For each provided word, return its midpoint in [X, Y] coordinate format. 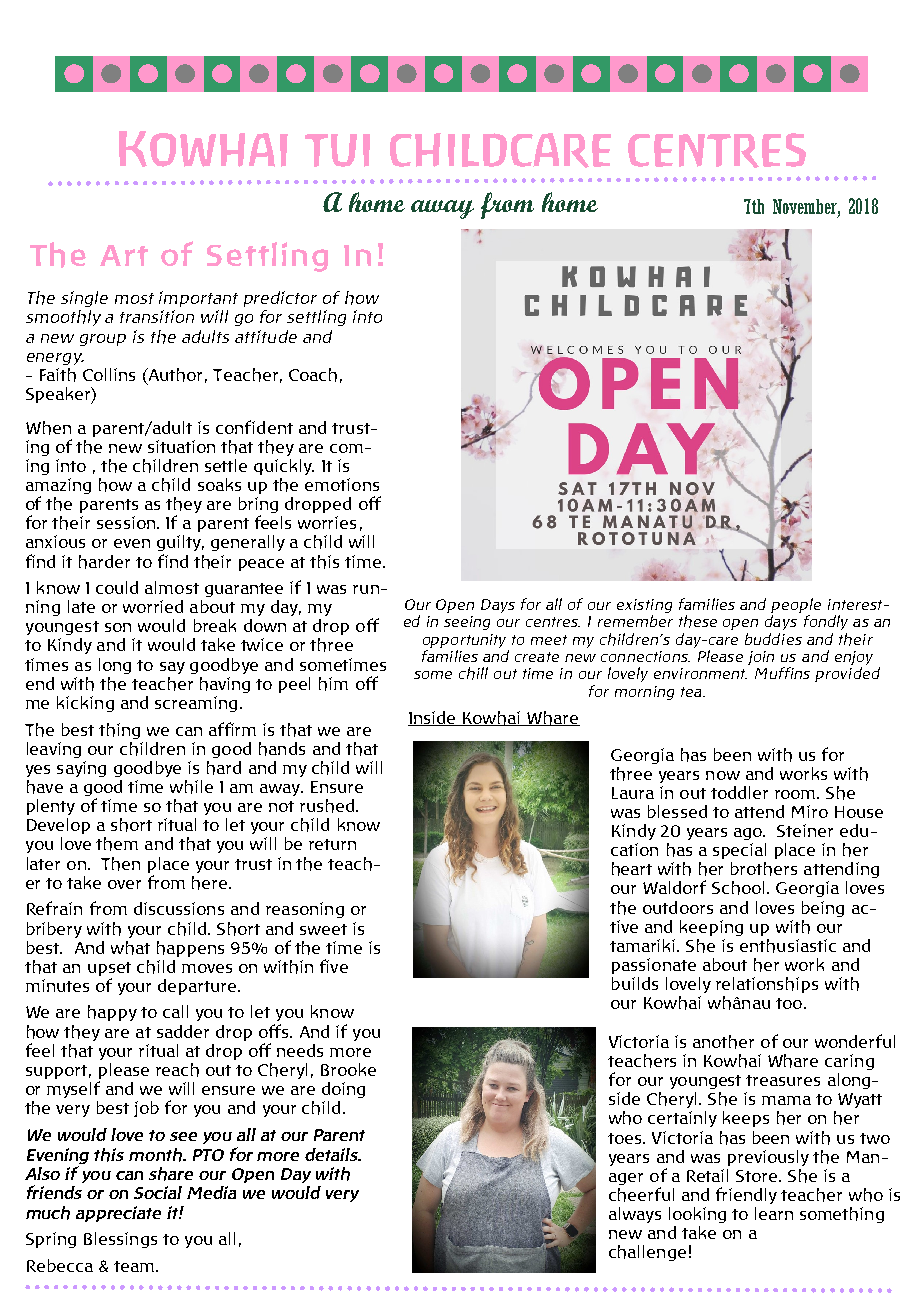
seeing [467, 623]
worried [153, 606]
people [796, 607]
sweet [323, 929]
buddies [773, 639]
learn [774, 1213]
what [130, 948]
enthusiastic [788, 946]
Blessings [120, 1240]
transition [157, 316]
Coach [313, 375]
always [635, 1215]
